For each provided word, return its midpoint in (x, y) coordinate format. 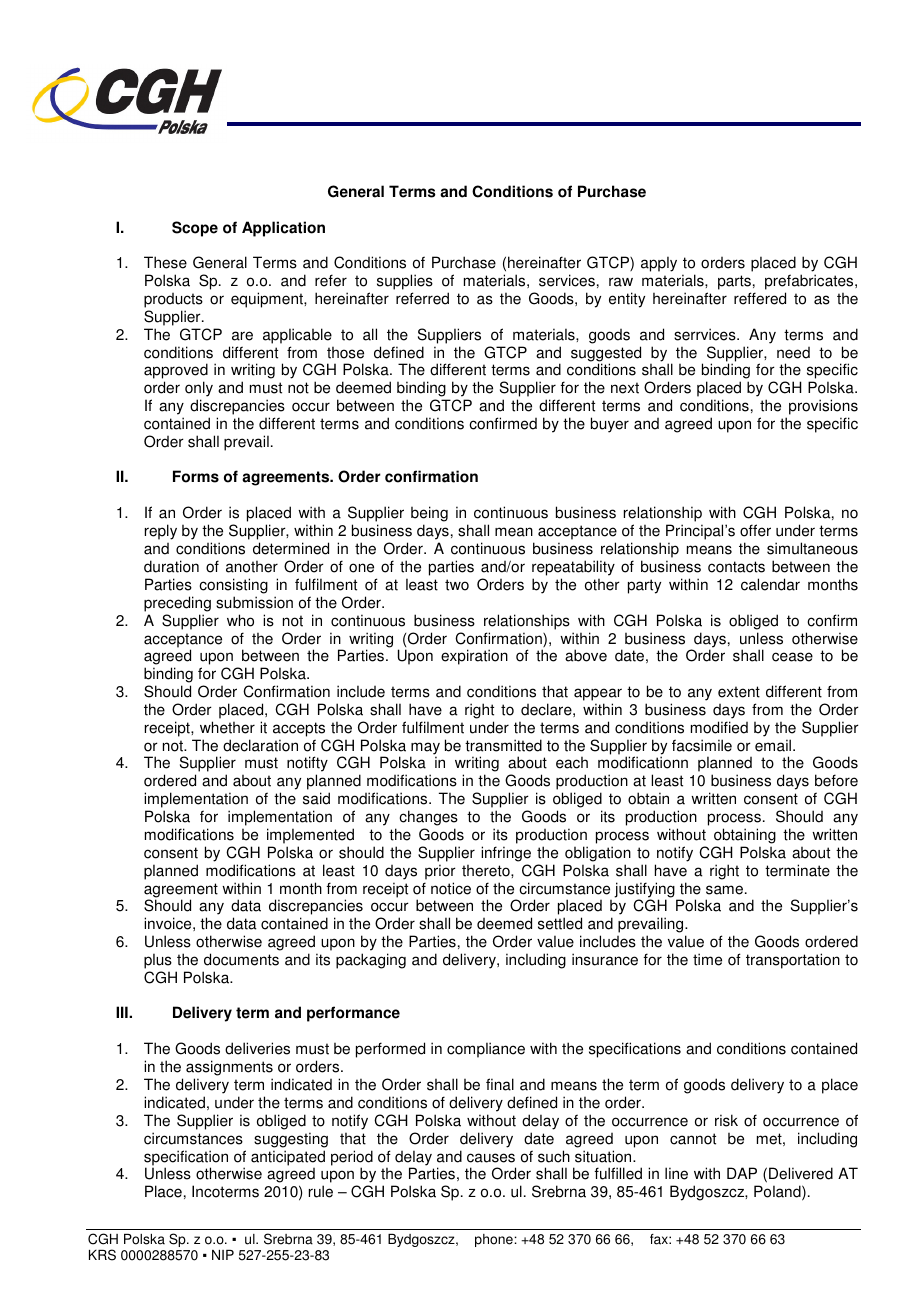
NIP (223, 1255)
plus (158, 961)
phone (495, 1240)
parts (734, 284)
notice (451, 888)
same (726, 890)
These (165, 262)
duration (171, 566)
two (457, 585)
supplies (405, 283)
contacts (736, 567)
